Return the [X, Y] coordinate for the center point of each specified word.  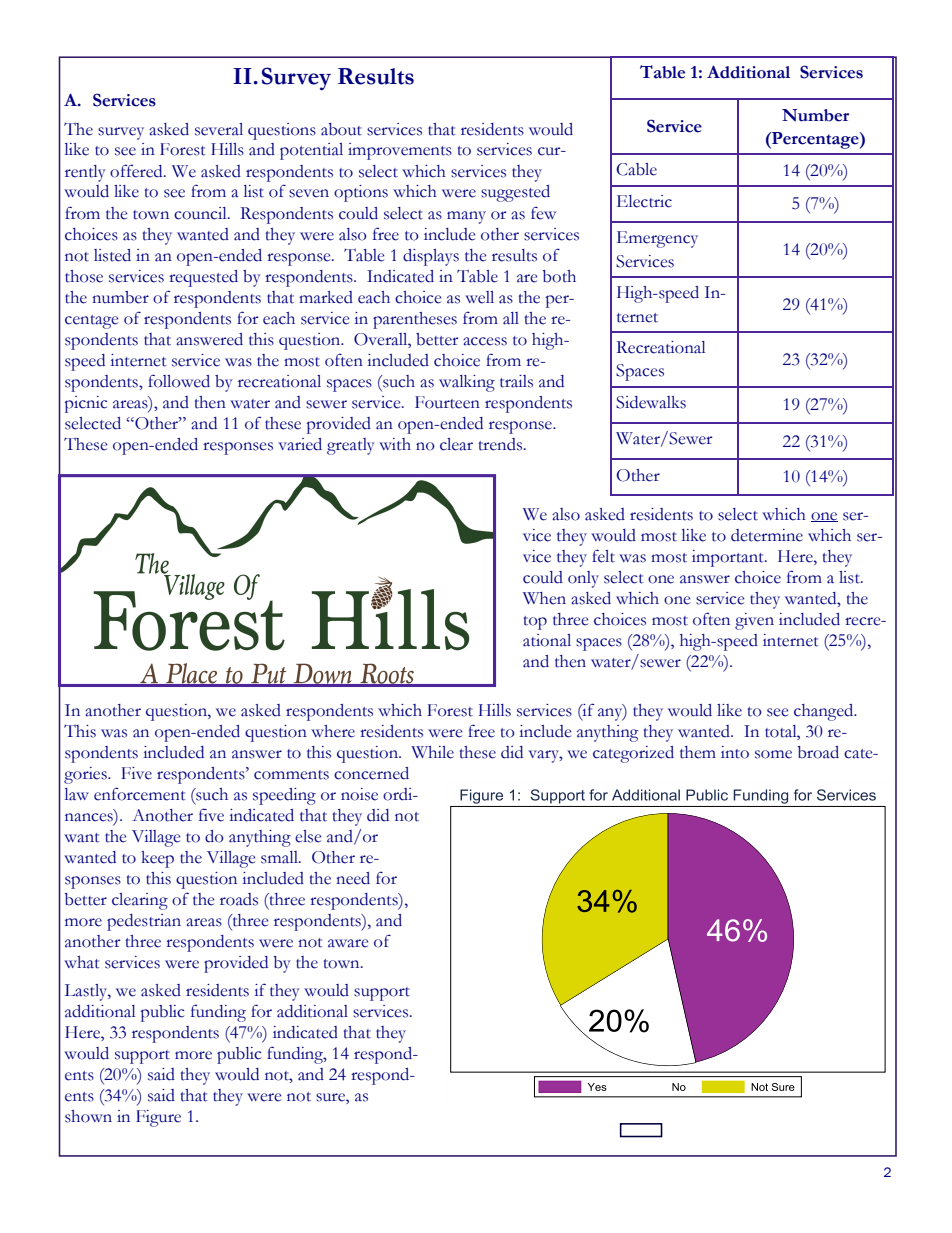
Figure [158, 1118]
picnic [86, 404]
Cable [636, 169]
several [219, 129]
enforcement [140, 794]
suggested [515, 193]
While [432, 752]
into [735, 752]
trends [502, 444]
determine [767, 535]
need [353, 878]
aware [348, 943]
